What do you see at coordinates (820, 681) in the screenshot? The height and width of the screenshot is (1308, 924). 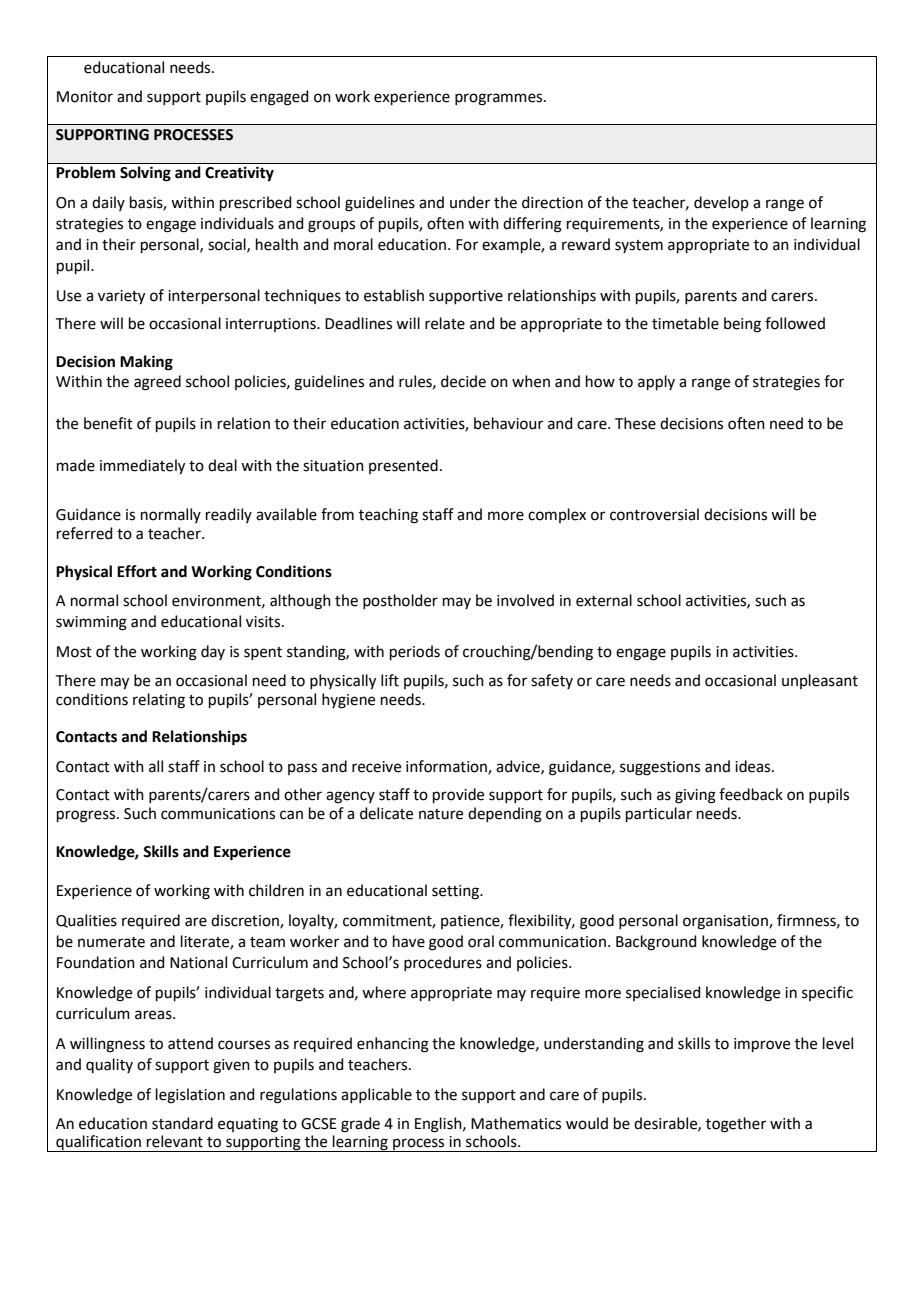 I see `unpleasant` at bounding box center [820, 681].
